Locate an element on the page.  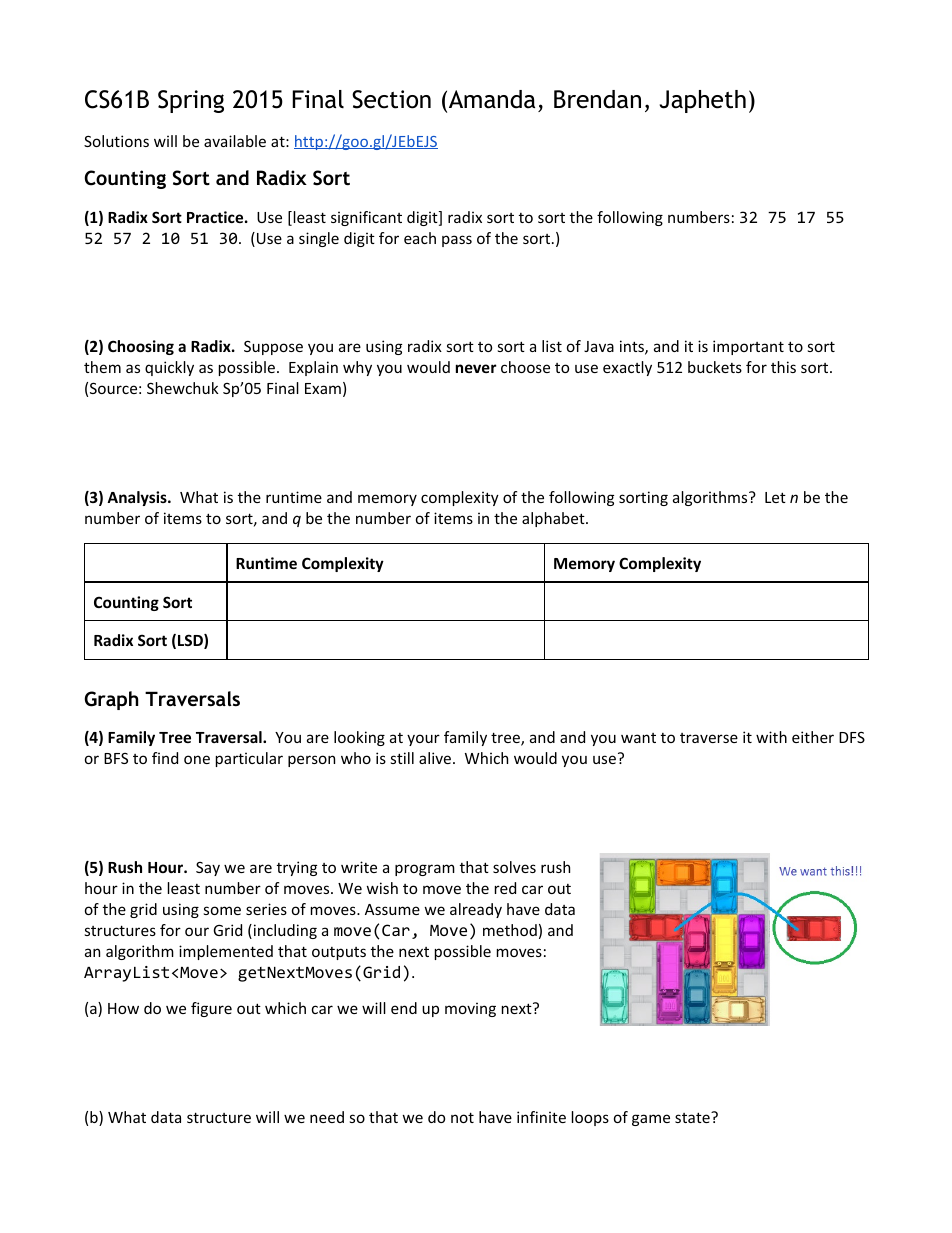
Let is located at coordinates (775, 497).
